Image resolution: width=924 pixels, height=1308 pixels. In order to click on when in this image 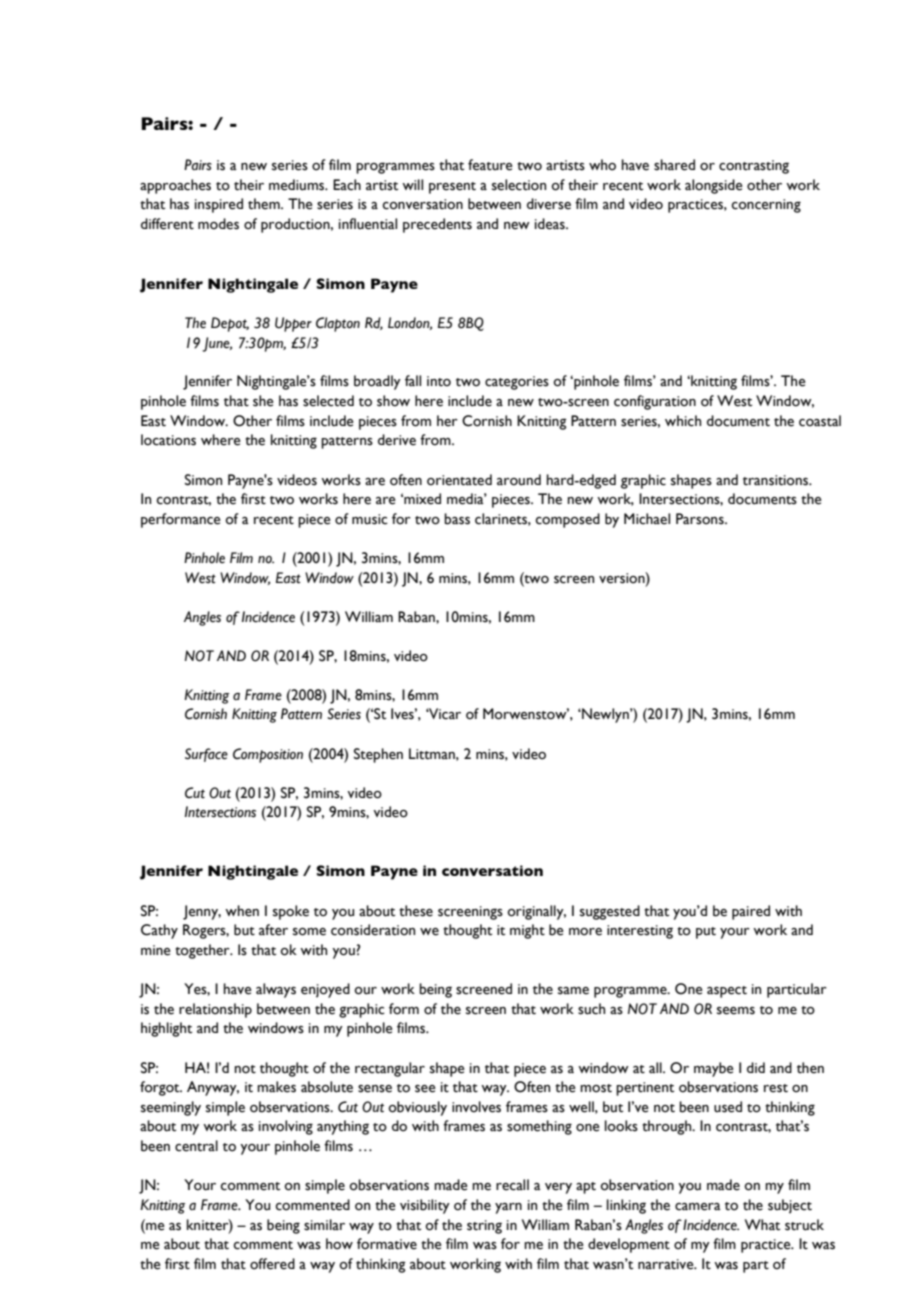, I will do `click(242, 911)`.
